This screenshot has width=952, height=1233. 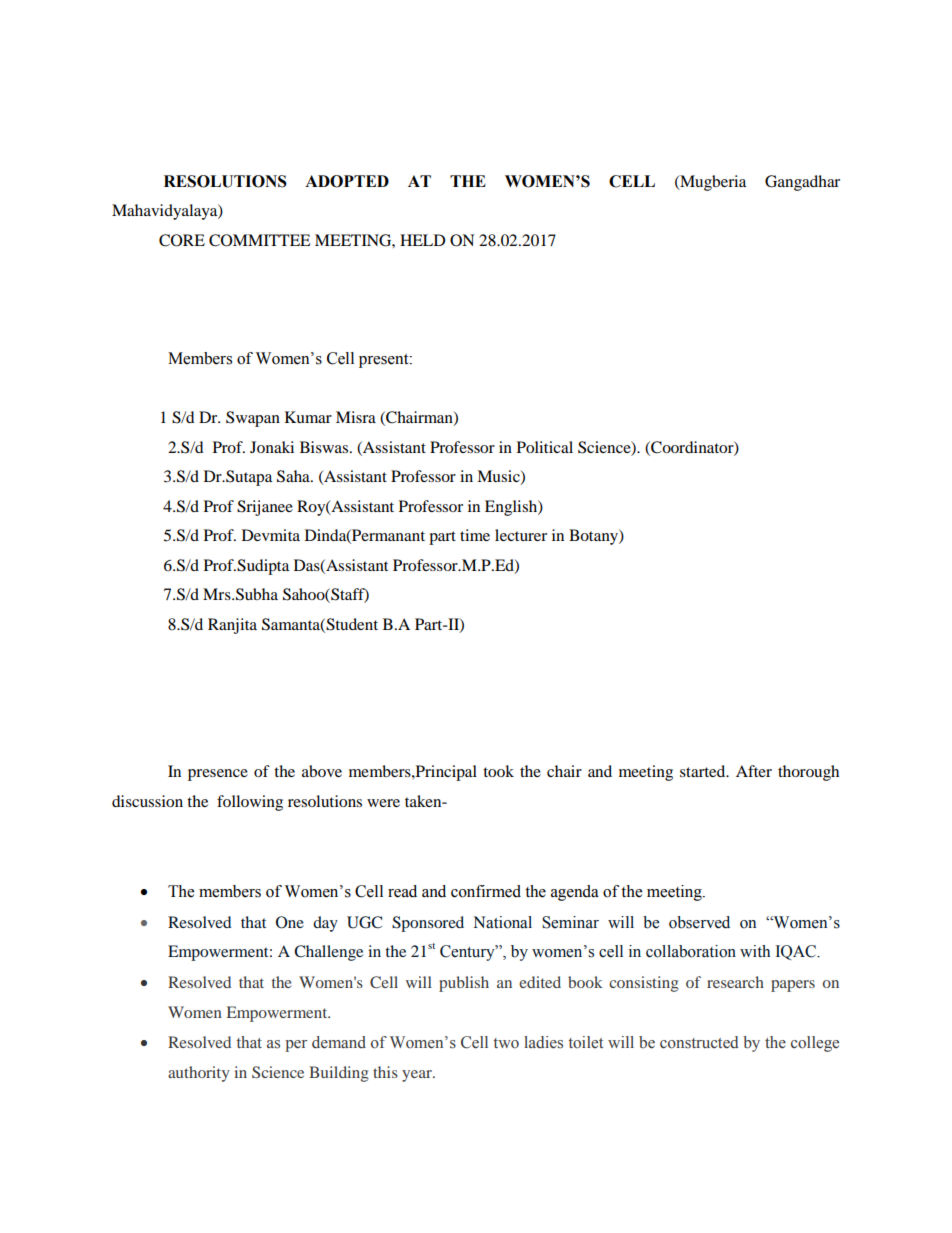 I want to click on constructed, so click(x=699, y=1042).
